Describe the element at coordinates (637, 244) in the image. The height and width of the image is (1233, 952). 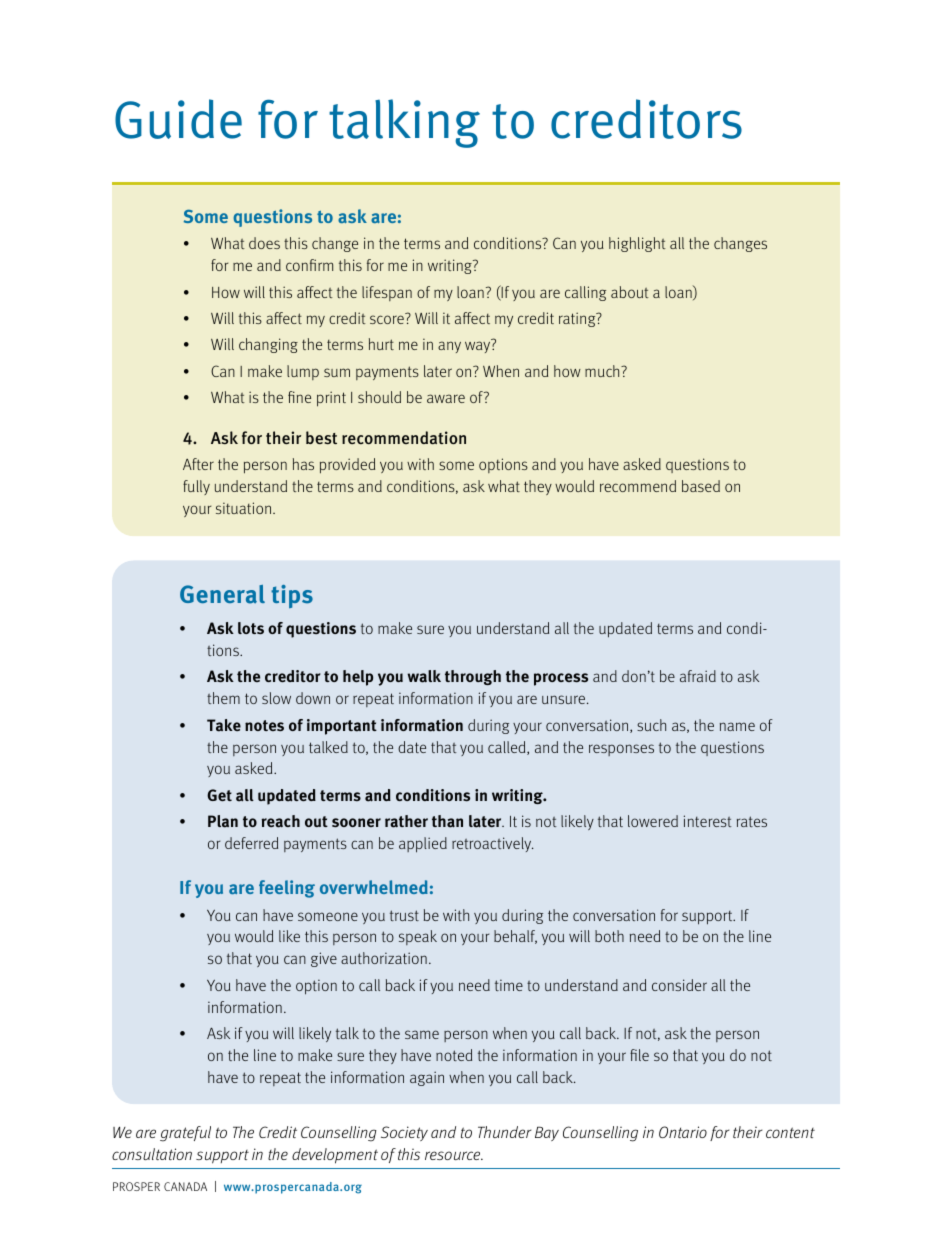
I see `highlight` at that location.
